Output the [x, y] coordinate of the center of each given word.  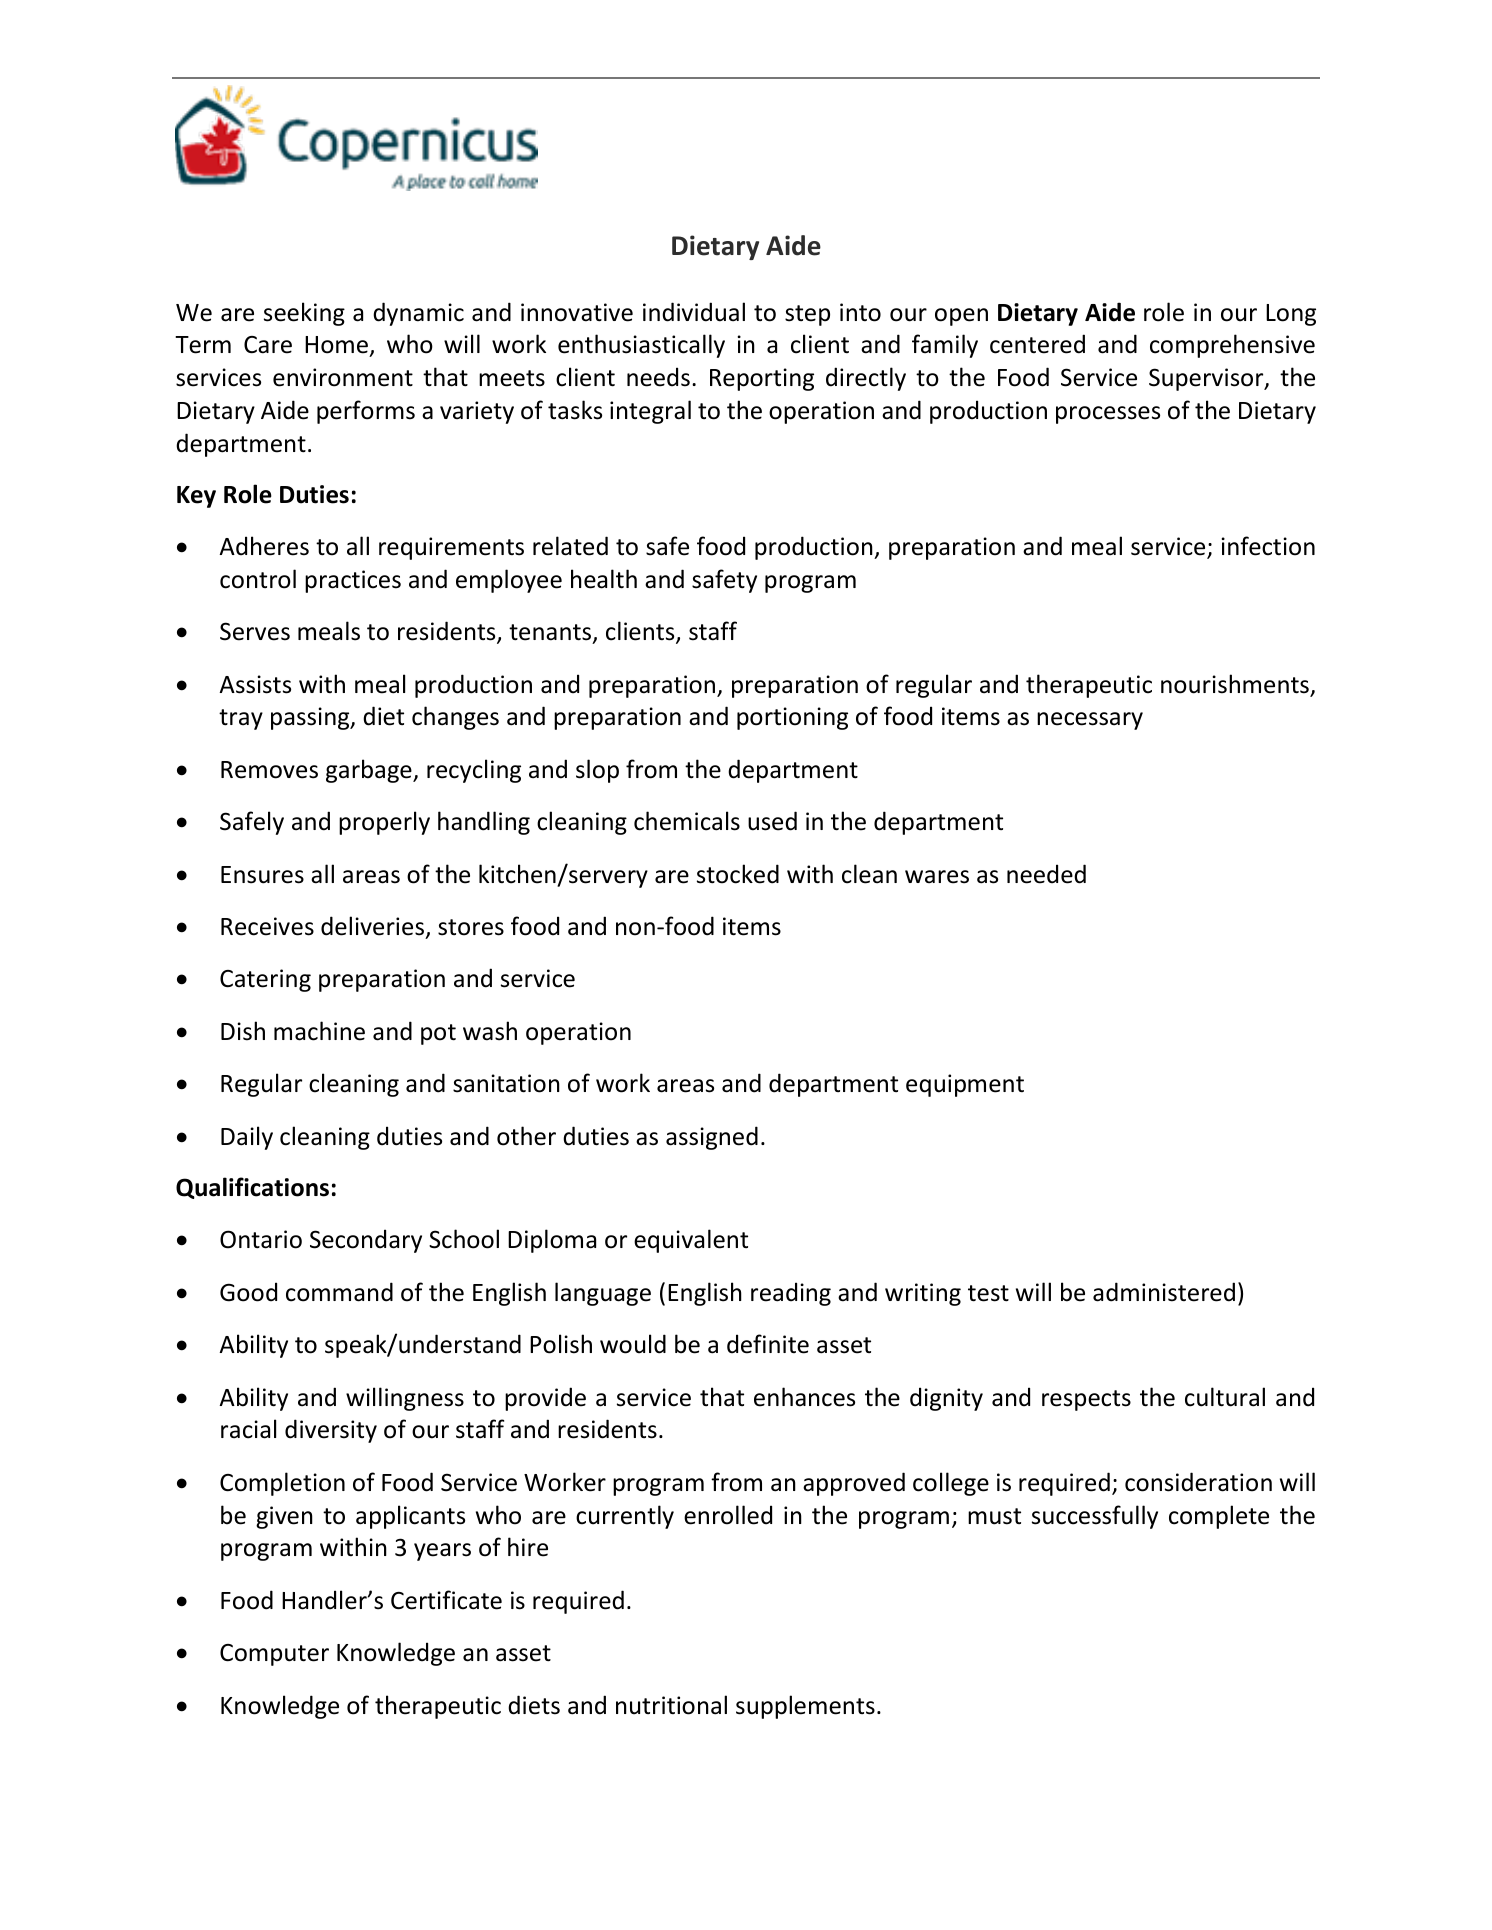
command [339, 1292]
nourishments [1236, 685]
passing [311, 718]
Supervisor [1207, 379]
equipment [965, 1085]
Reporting [762, 379]
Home [338, 346]
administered [1164, 1292]
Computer [274, 1655]
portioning [792, 718]
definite [768, 1344]
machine [319, 1031]
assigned [712, 1138]
